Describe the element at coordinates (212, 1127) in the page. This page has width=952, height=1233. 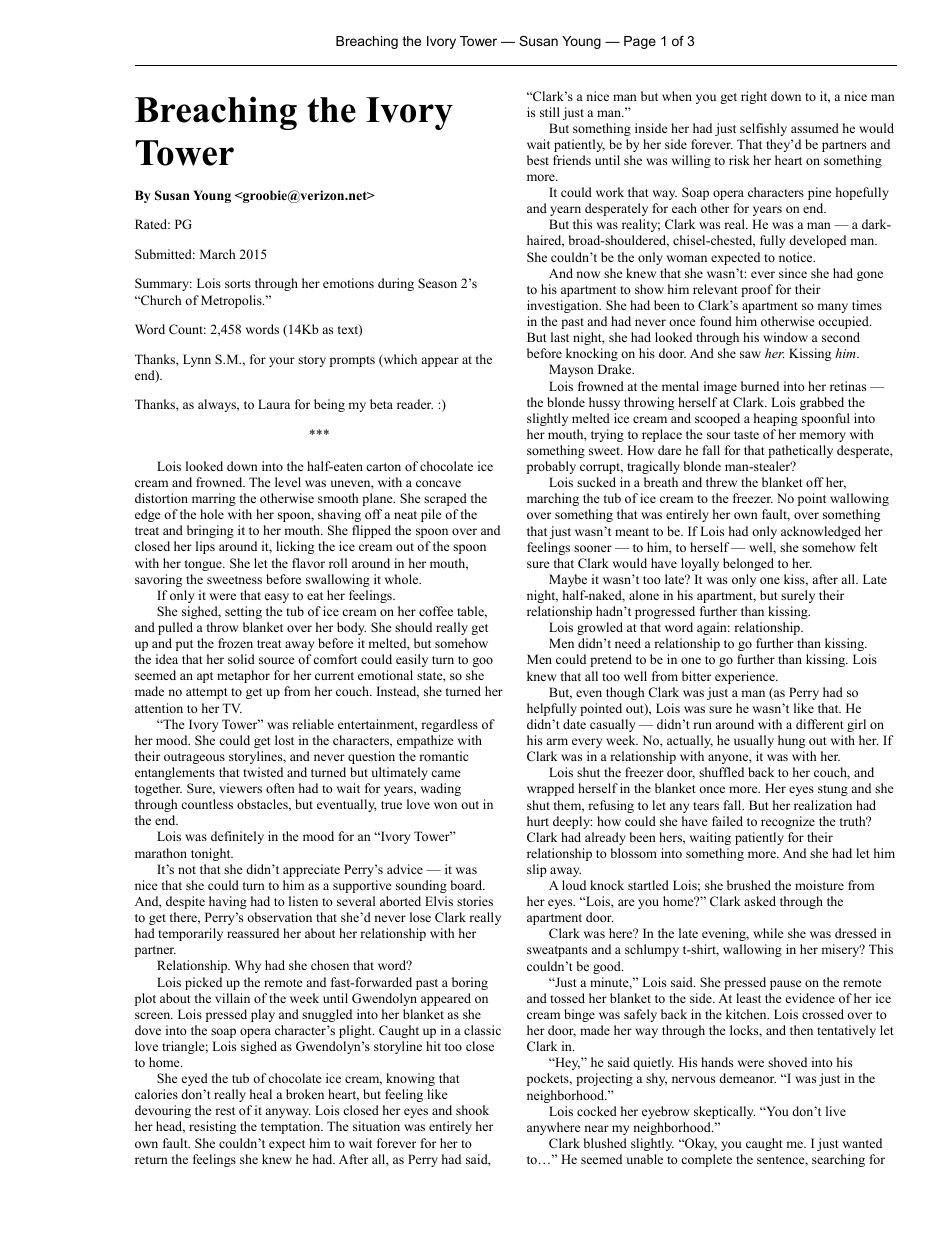
I see `resisting` at that location.
